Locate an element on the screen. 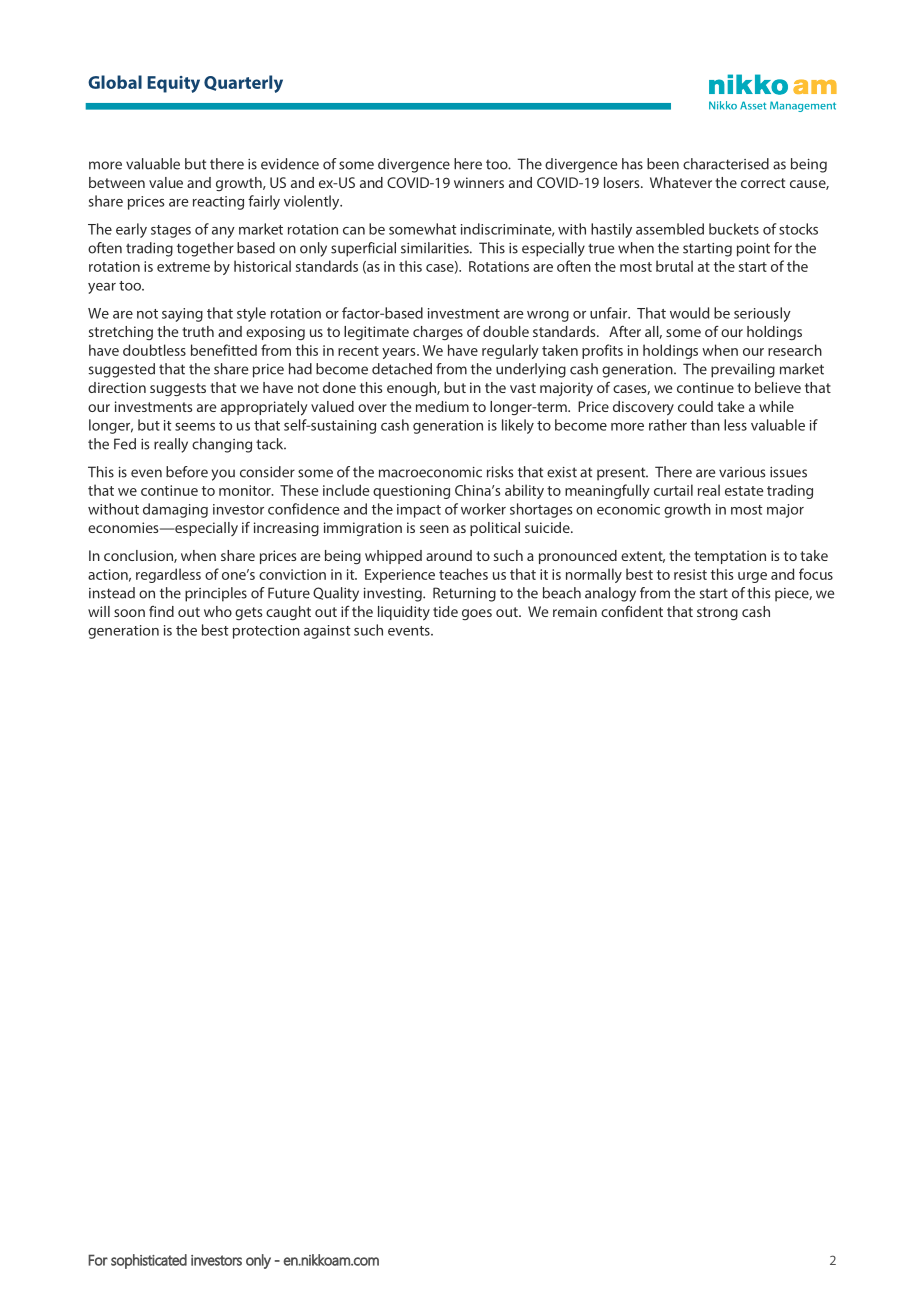 Image resolution: width=924 pixels, height=1308 pixels. before is located at coordinates (187, 472).
